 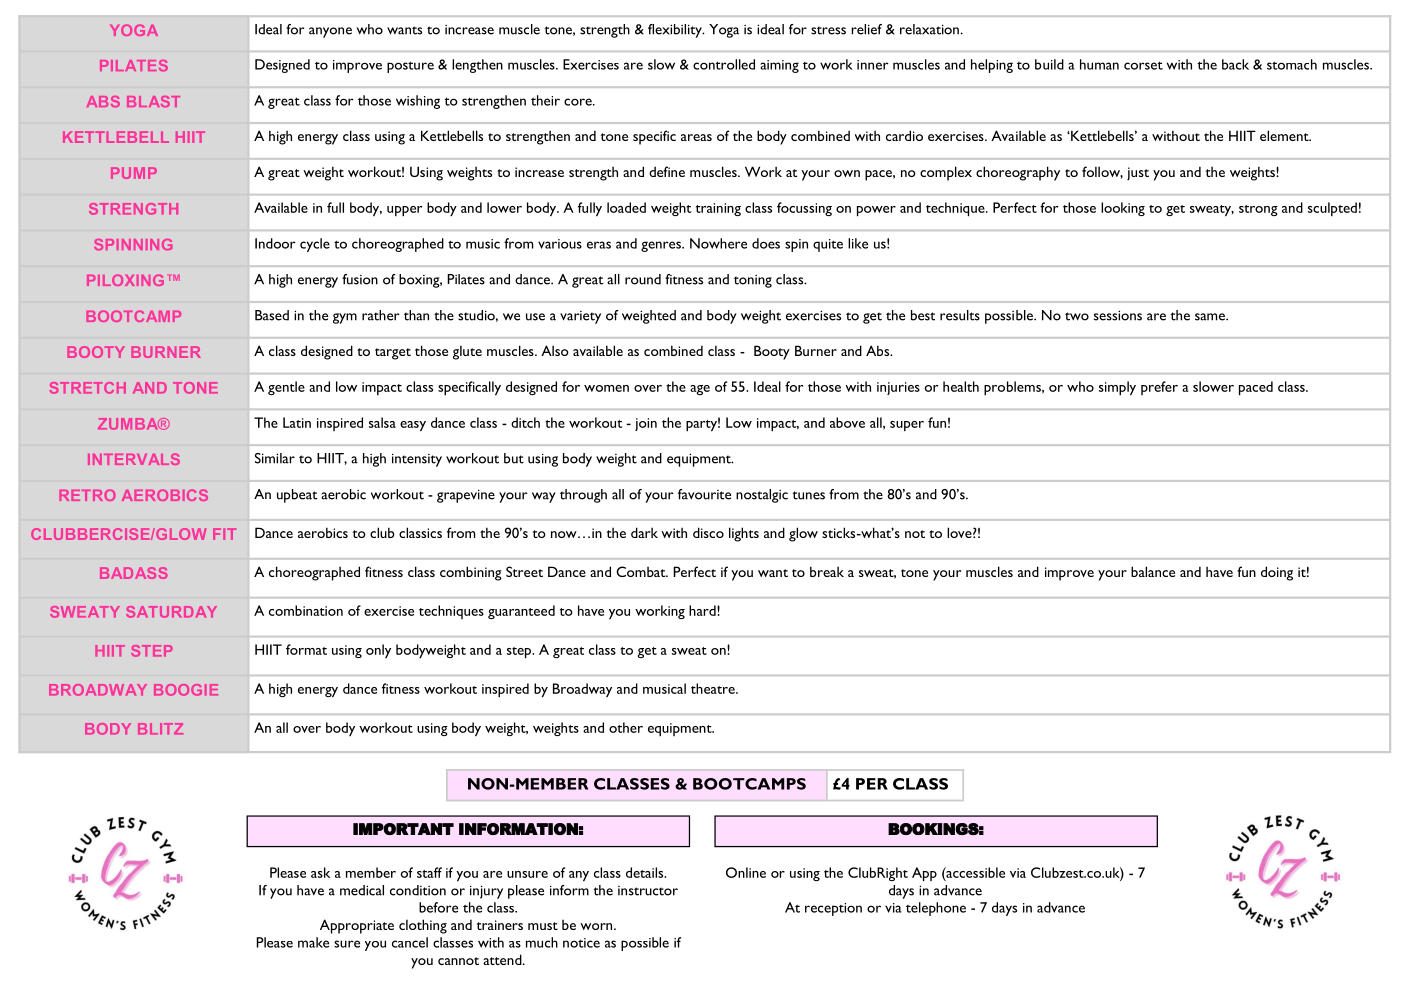 I want to click on Indoor, so click(x=275, y=243).
